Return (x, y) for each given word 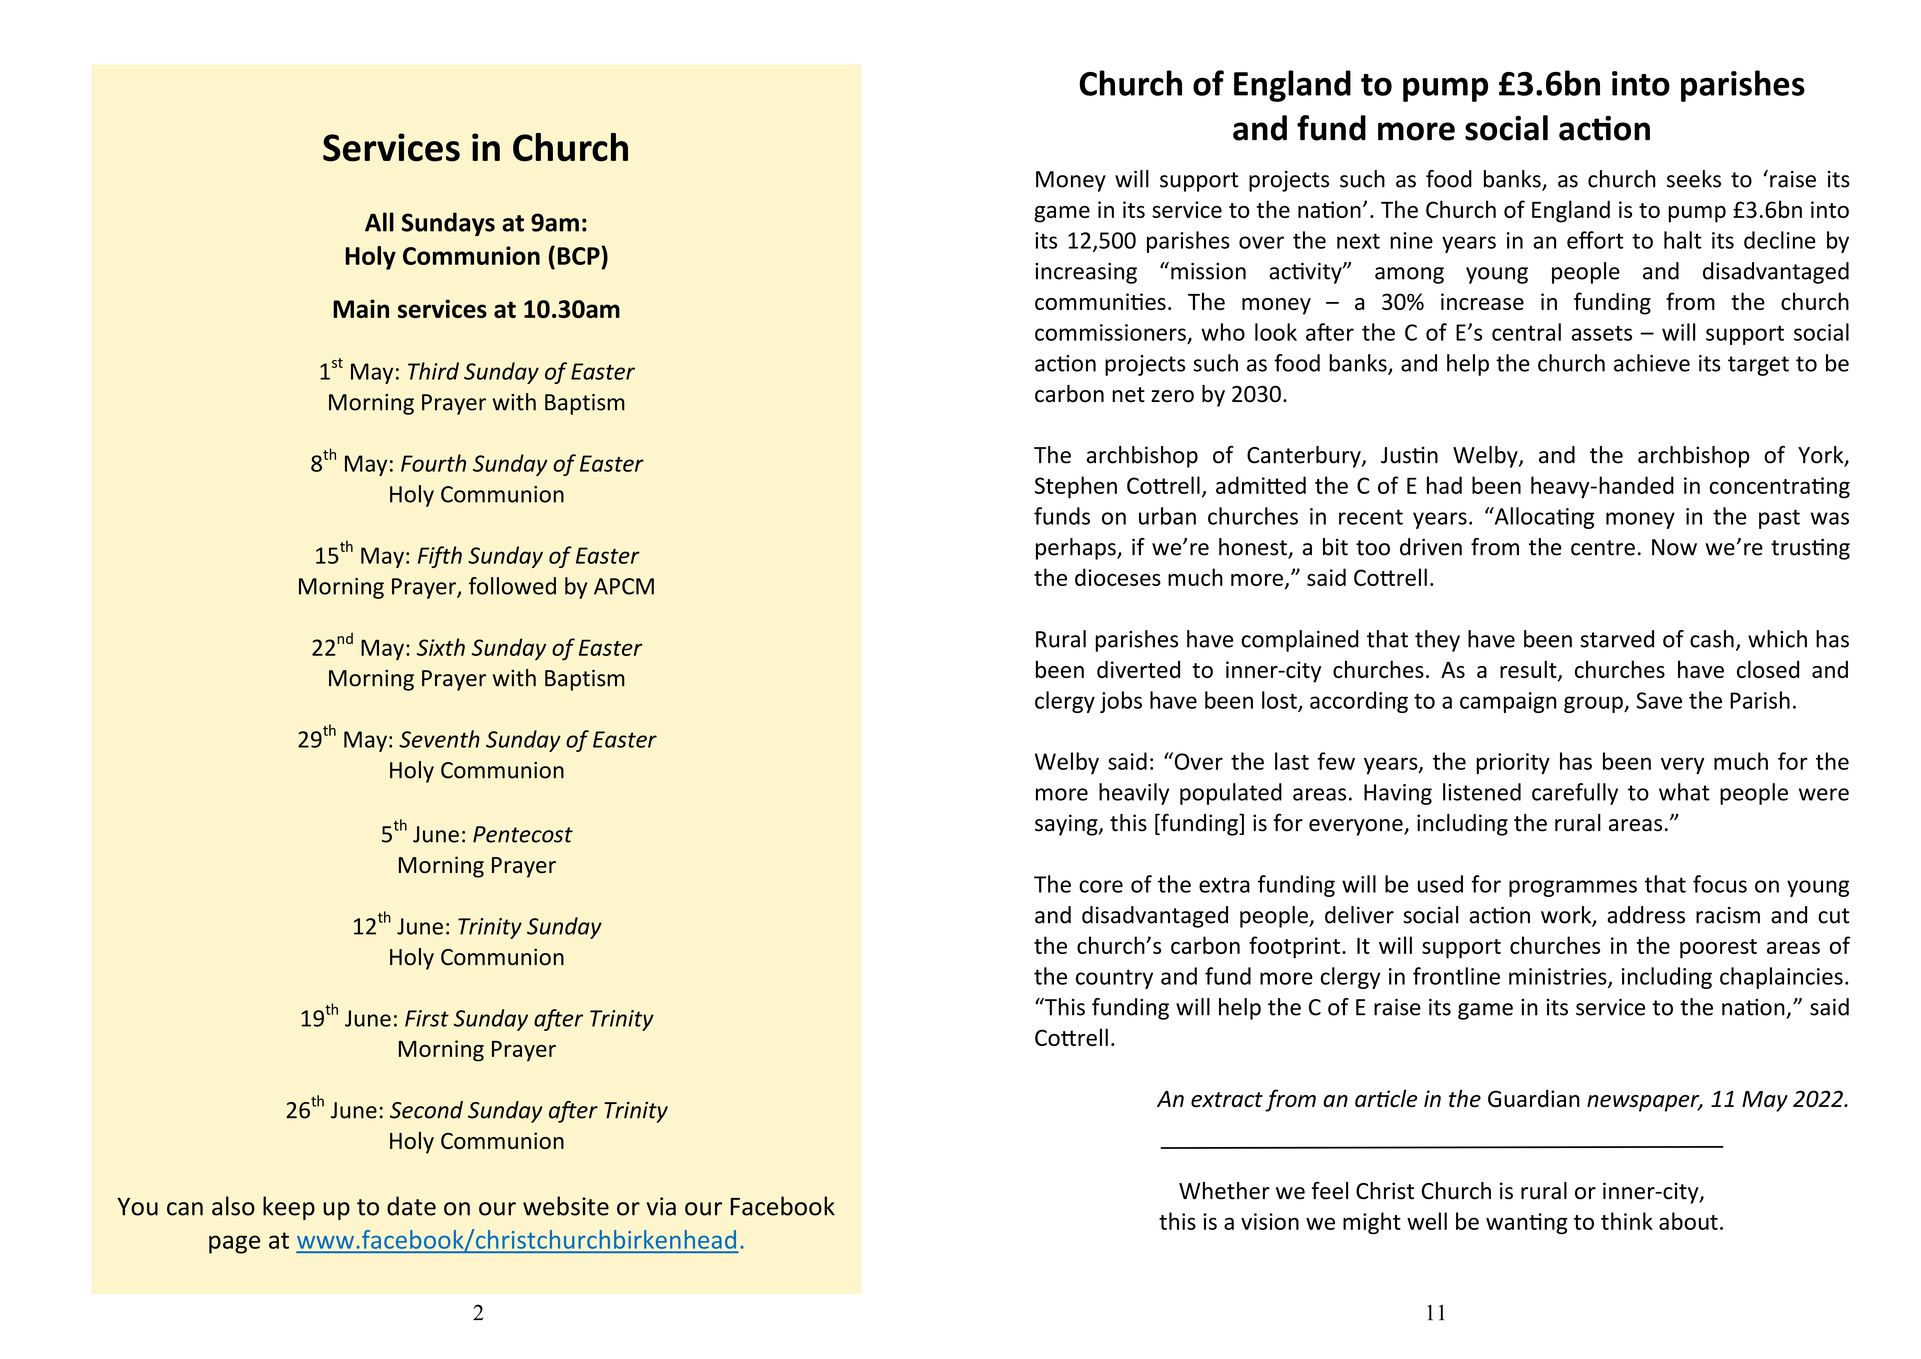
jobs (1121, 702)
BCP (580, 255)
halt (1683, 240)
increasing (1086, 273)
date (411, 1206)
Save (1659, 700)
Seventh (439, 739)
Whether (1224, 1191)
